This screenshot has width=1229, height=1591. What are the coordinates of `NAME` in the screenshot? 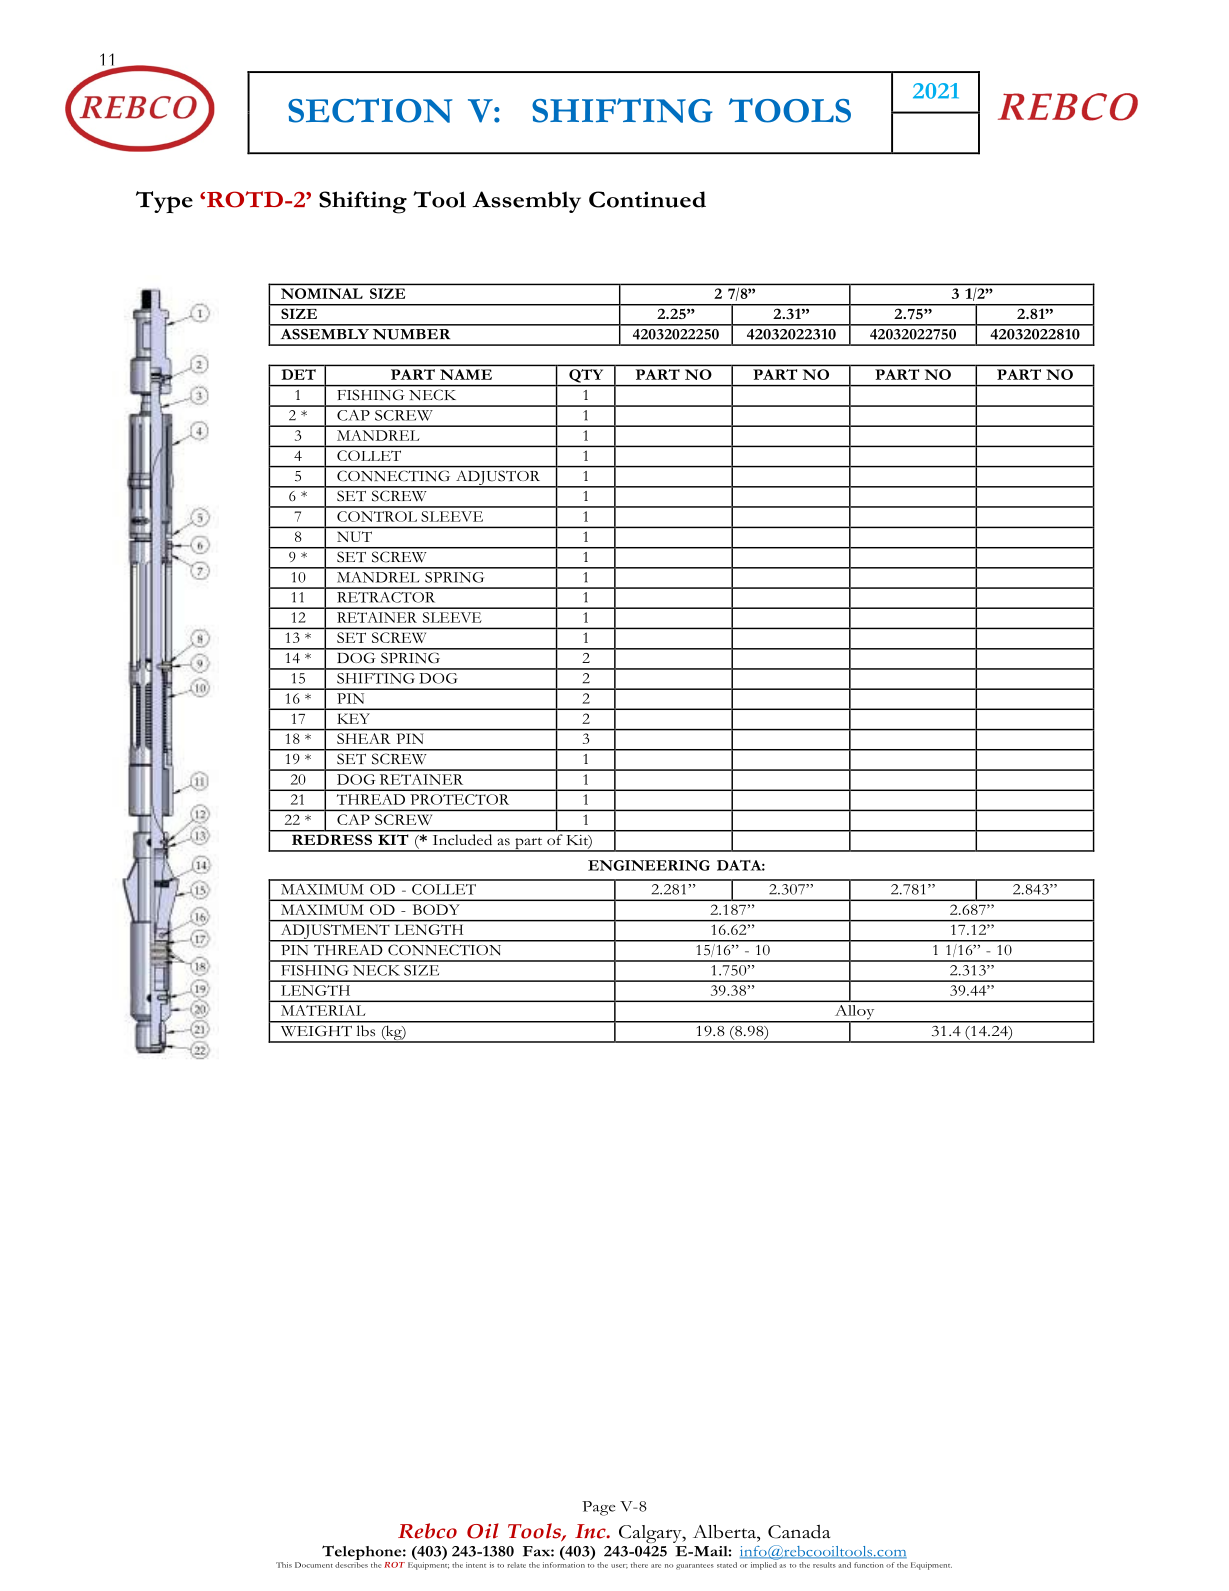 It's located at (466, 374).
